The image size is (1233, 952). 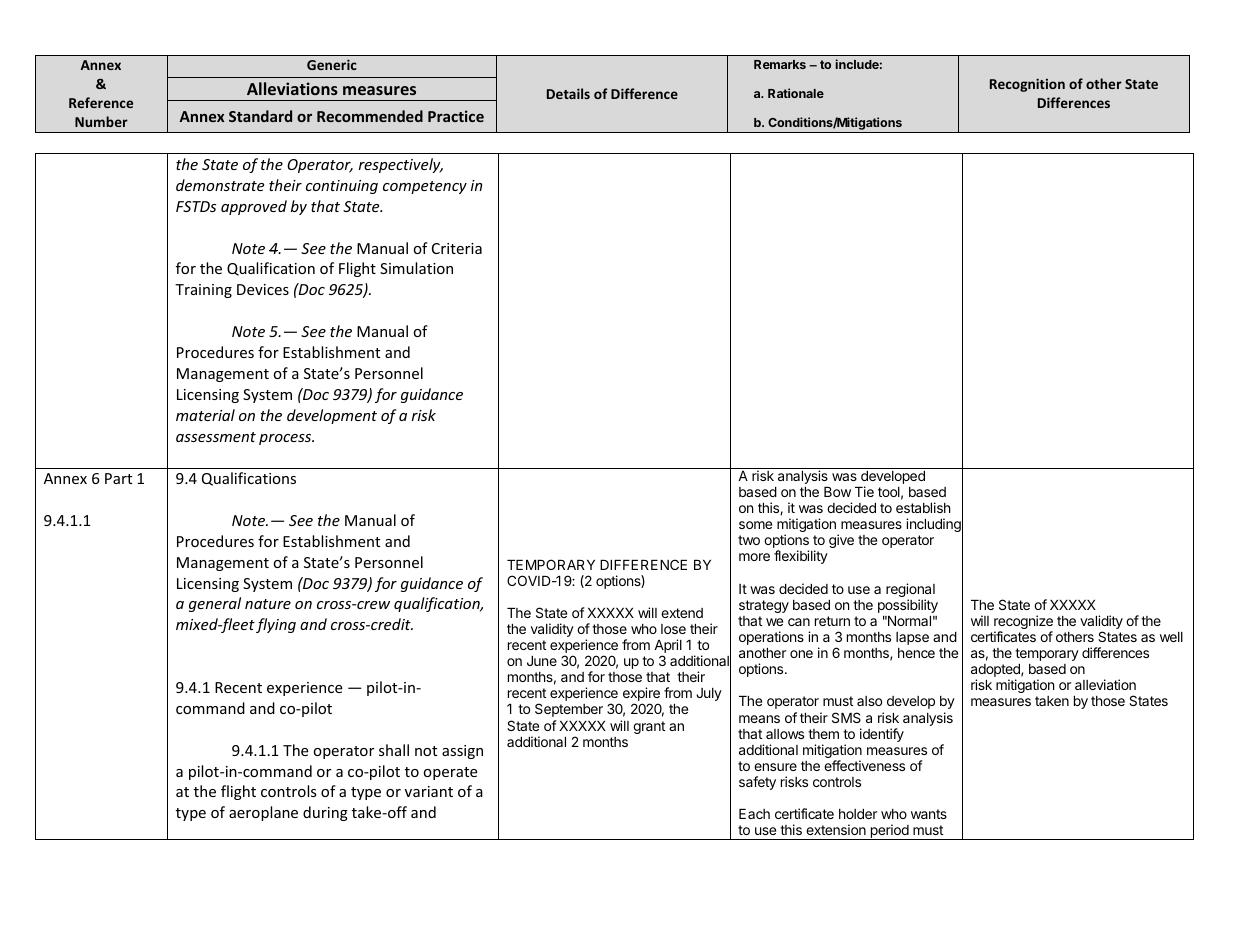 I want to click on Rationale, so click(x=796, y=93).
